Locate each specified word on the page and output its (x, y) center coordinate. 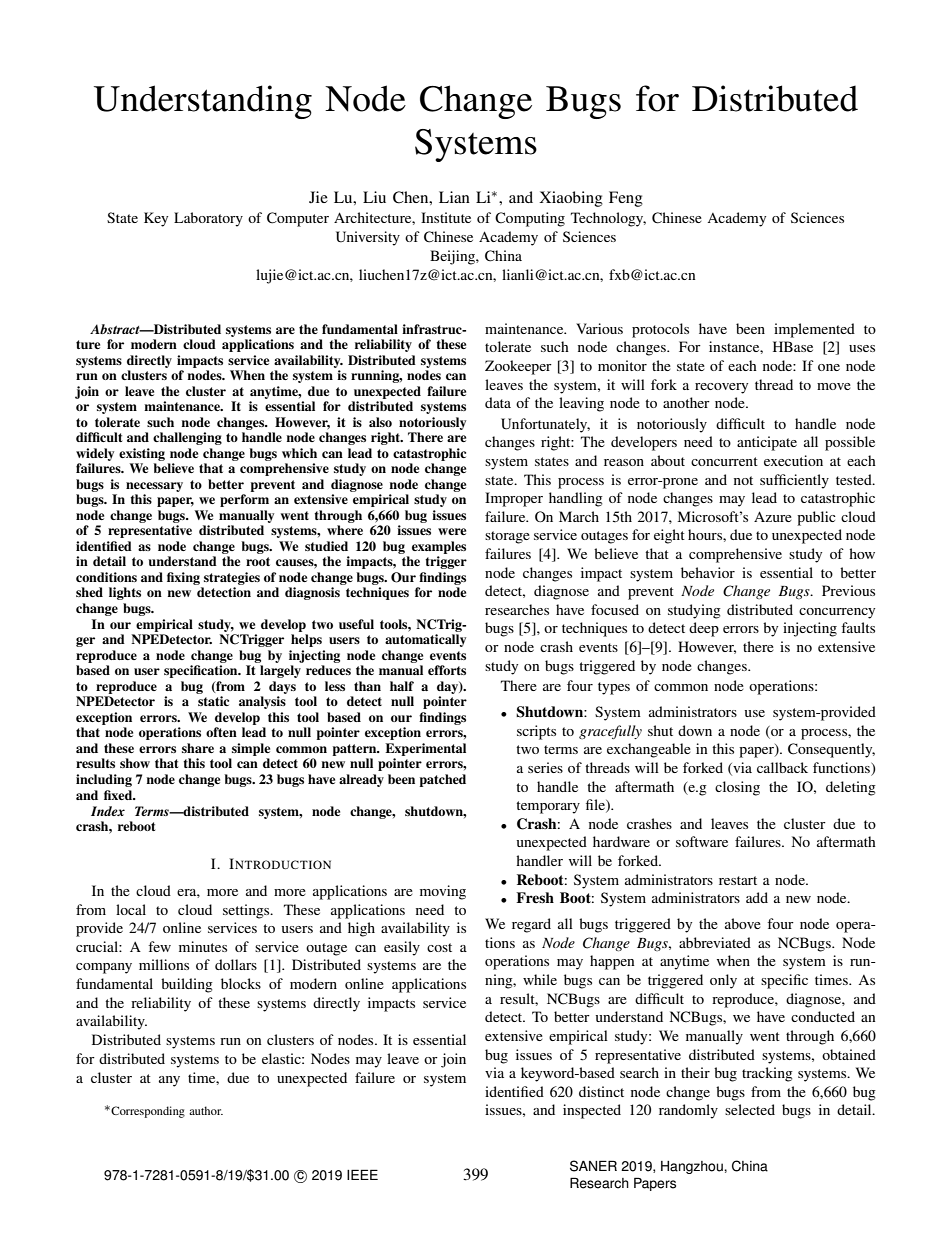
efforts (447, 670)
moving (443, 892)
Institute (446, 217)
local (131, 909)
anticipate (767, 443)
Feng (626, 199)
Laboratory (208, 219)
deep (704, 629)
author (206, 1110)
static (213, 701)
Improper (514, 499)
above (743, 923)
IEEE (362, 1174)
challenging (187, 438)
